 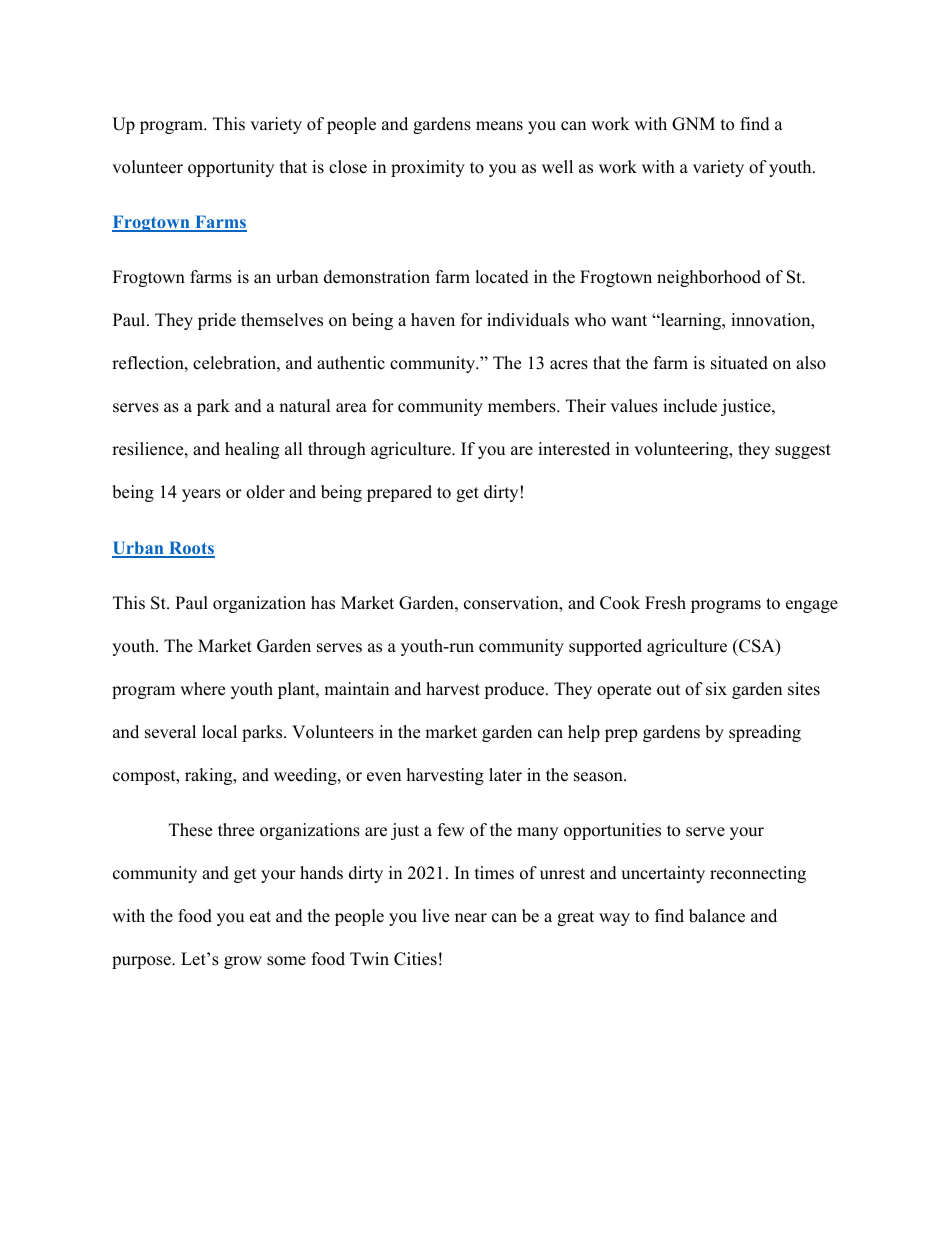 What do you see at coordinates (219, 732) in the page?
I see `local` at bounding box center [219, 732].
